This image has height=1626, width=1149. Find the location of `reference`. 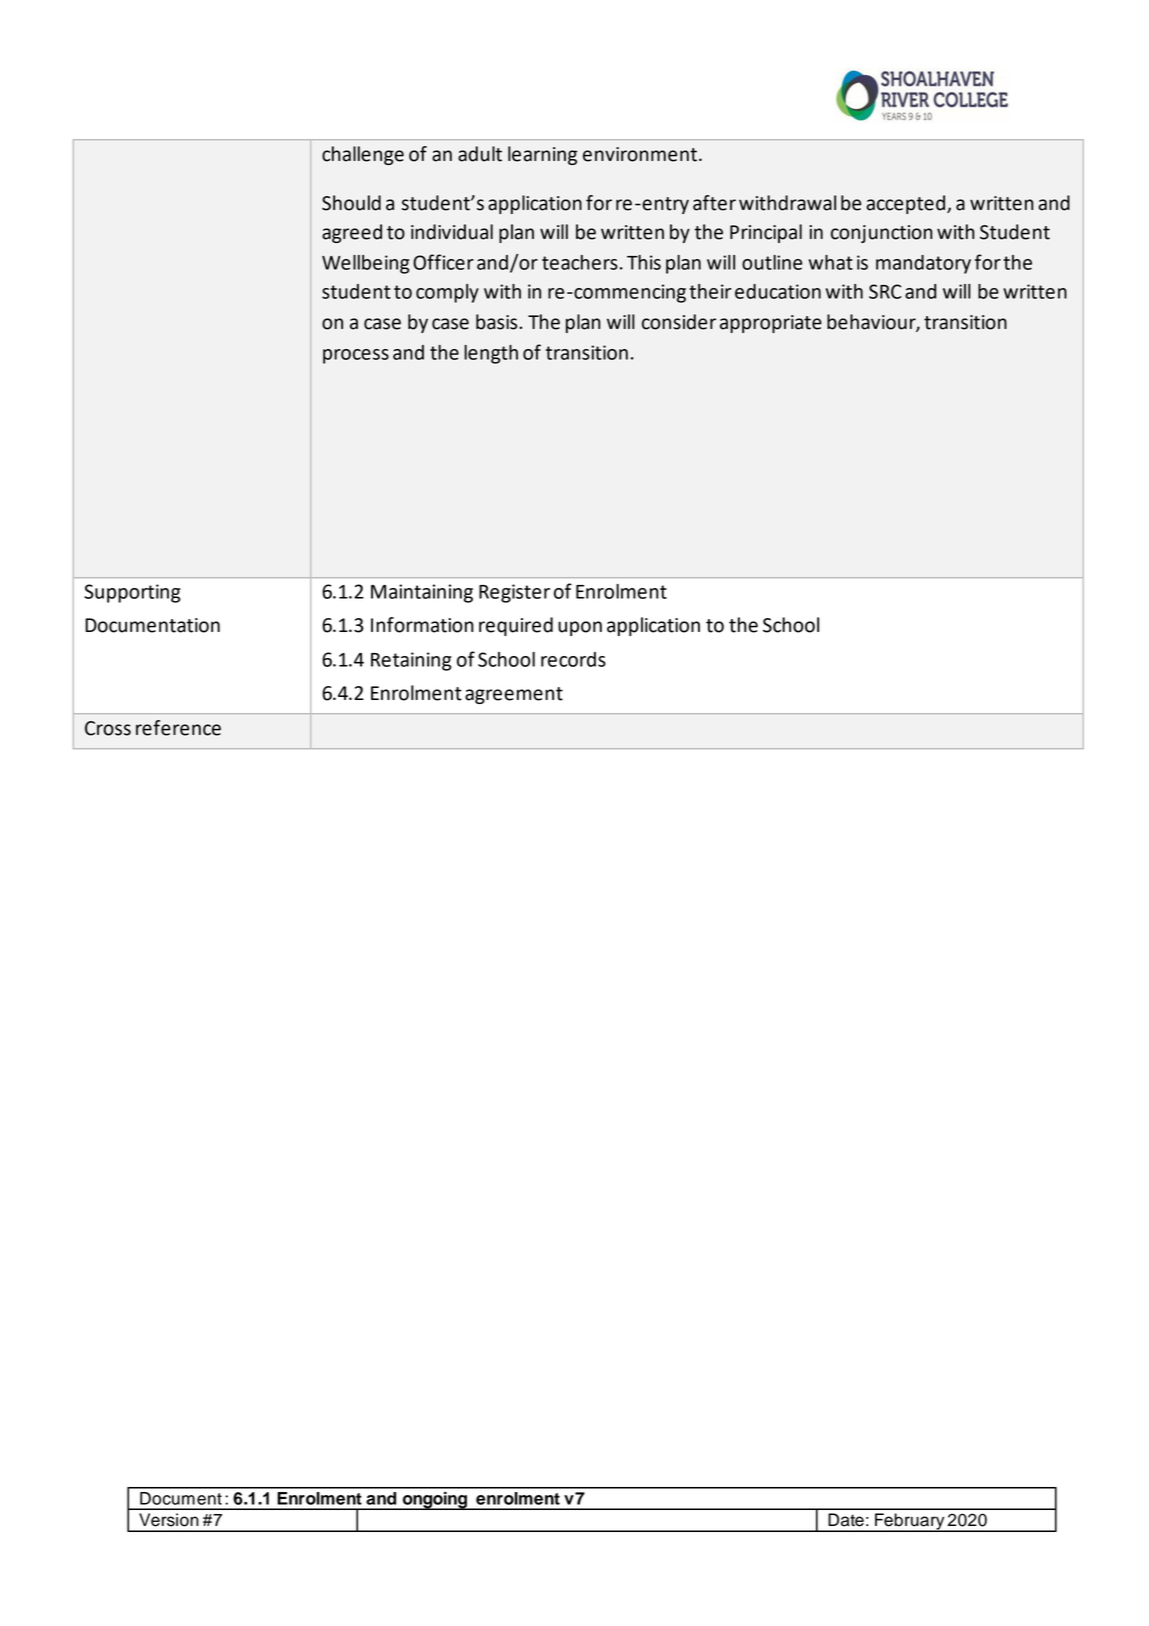

reference is located at coordinates (178, 728).
